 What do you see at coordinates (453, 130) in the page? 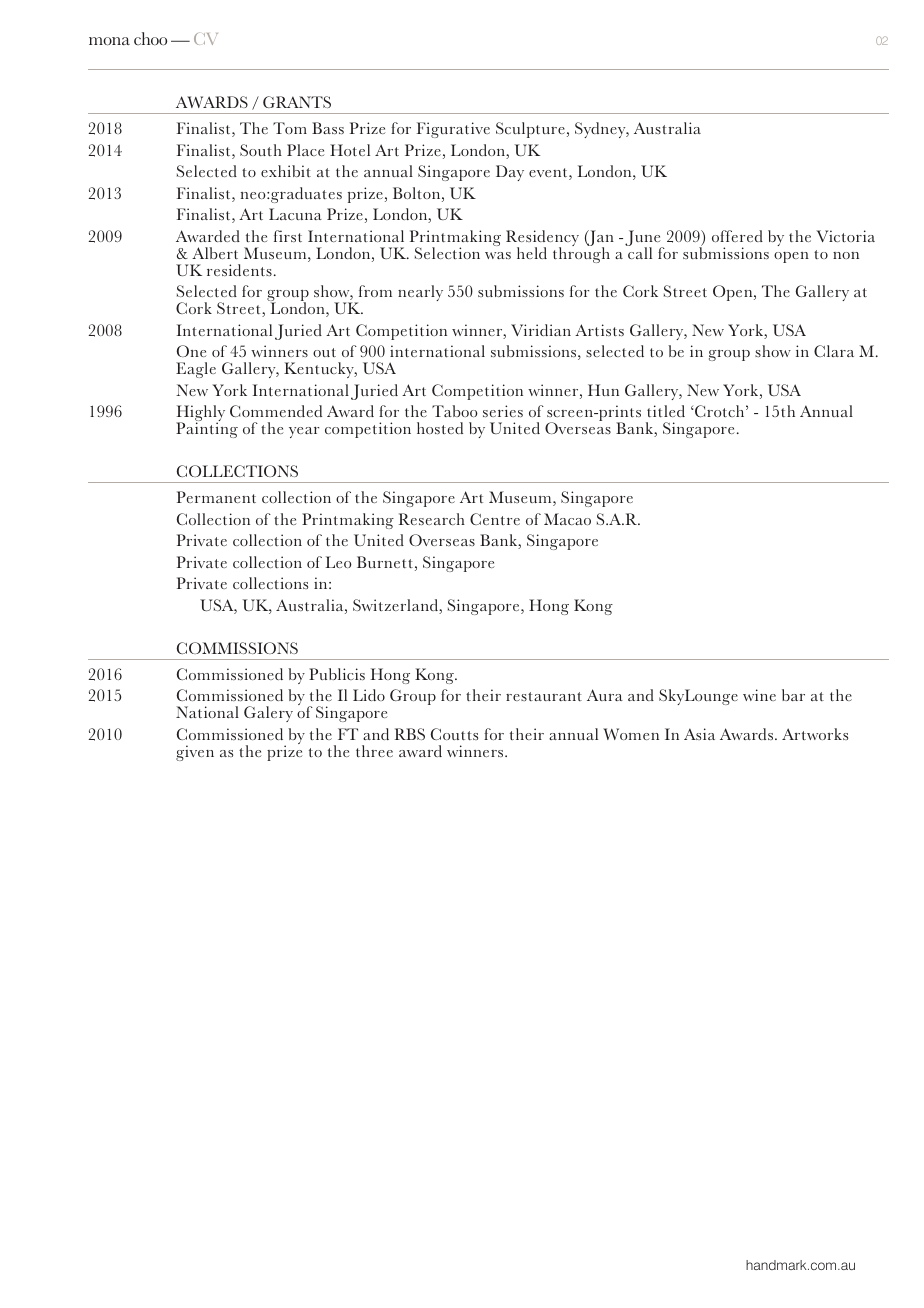
I see `Figurative` at bounding box center [453, 130].
